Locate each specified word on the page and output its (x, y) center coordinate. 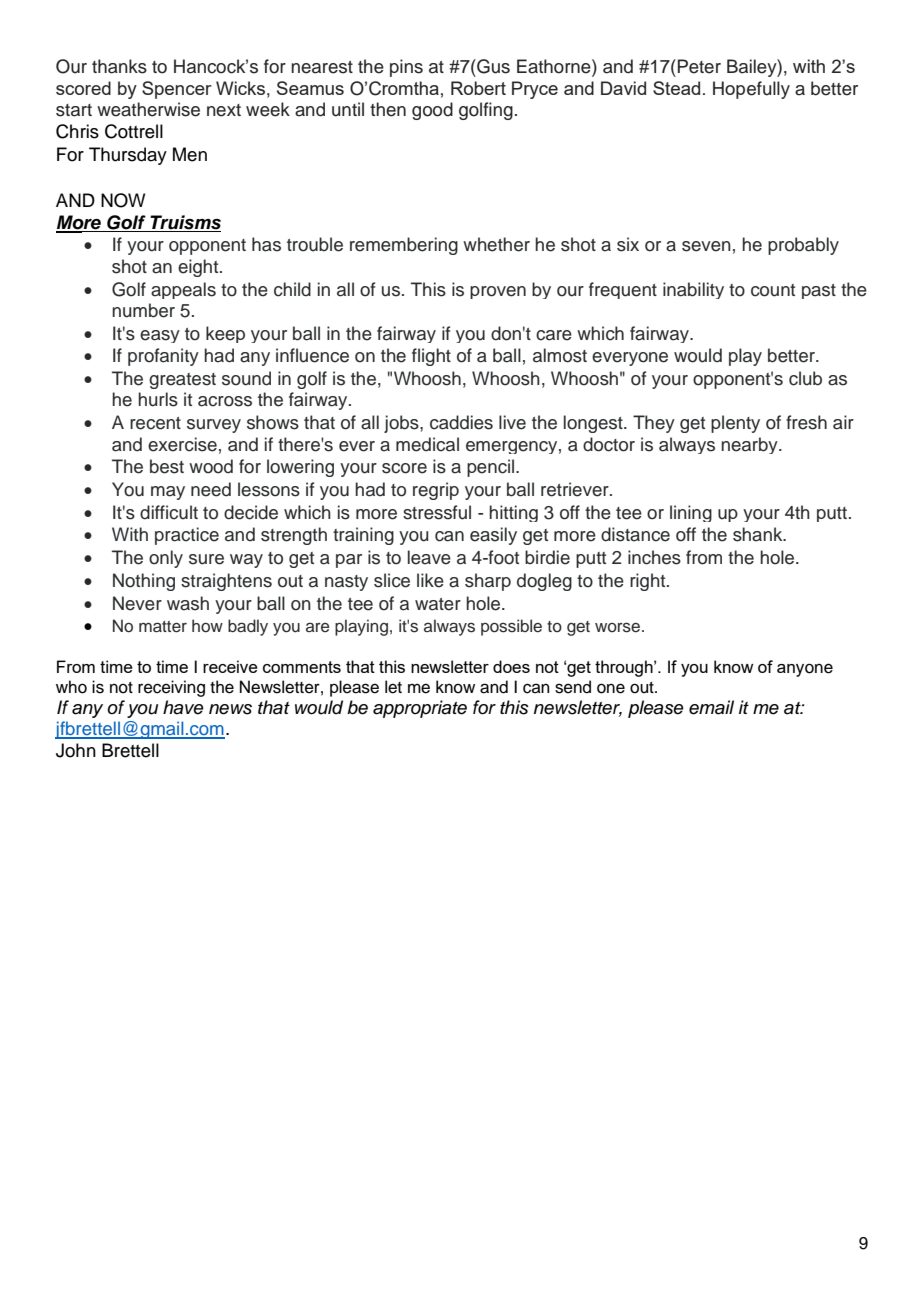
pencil (492, 468)
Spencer (177, 90)
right (649, 582)
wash (188, 603)
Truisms (185, 222)
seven (706, 246)
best (167, 466)
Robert (478, 88)
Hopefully (751, 90)
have (183, 707)
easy (160, 336)
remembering (404, 246)
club (805, 378)
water (438, 604)
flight (431, 357)
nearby (750, 445)
